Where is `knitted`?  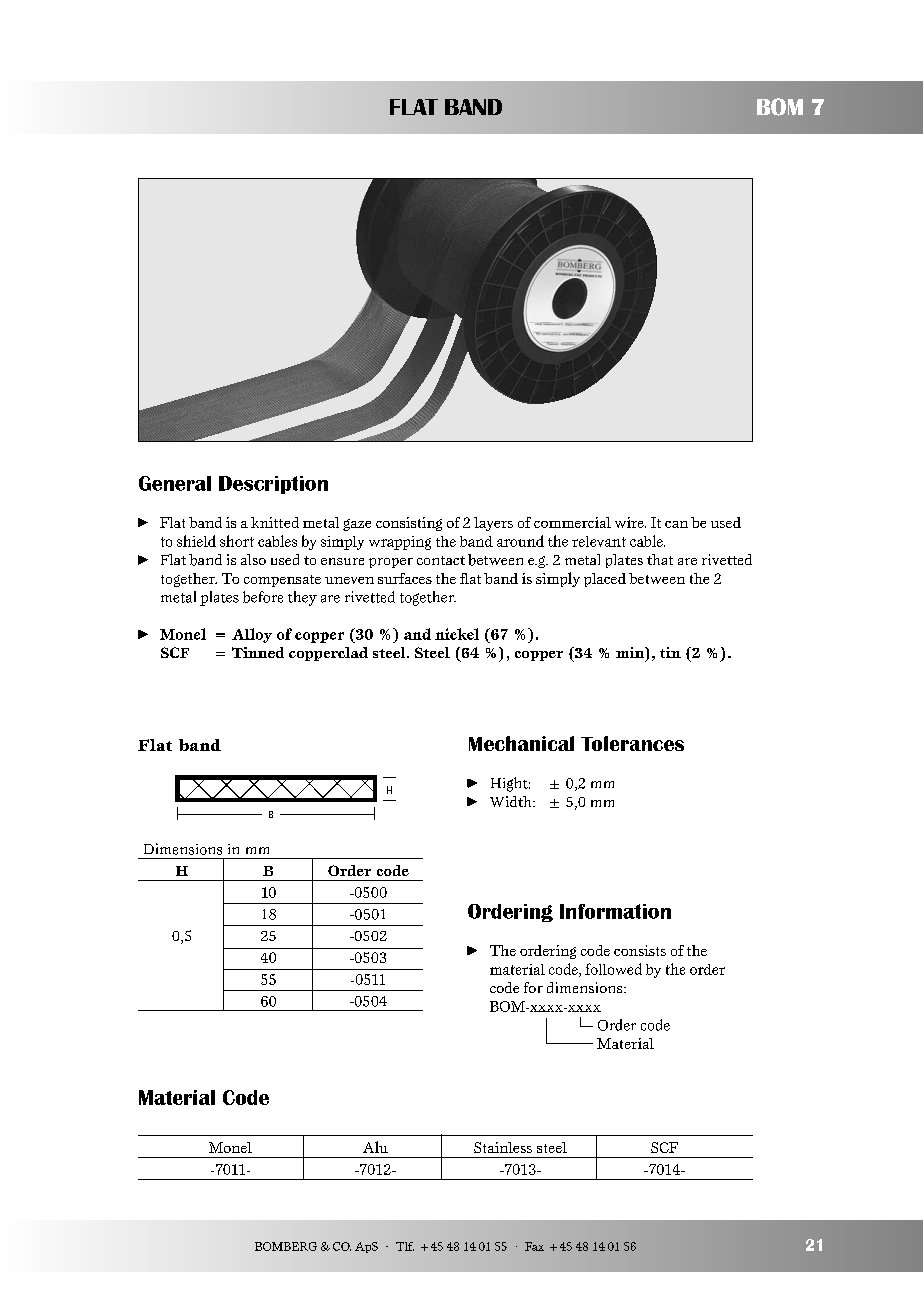 knitted is located at coordinates (275, 522).
